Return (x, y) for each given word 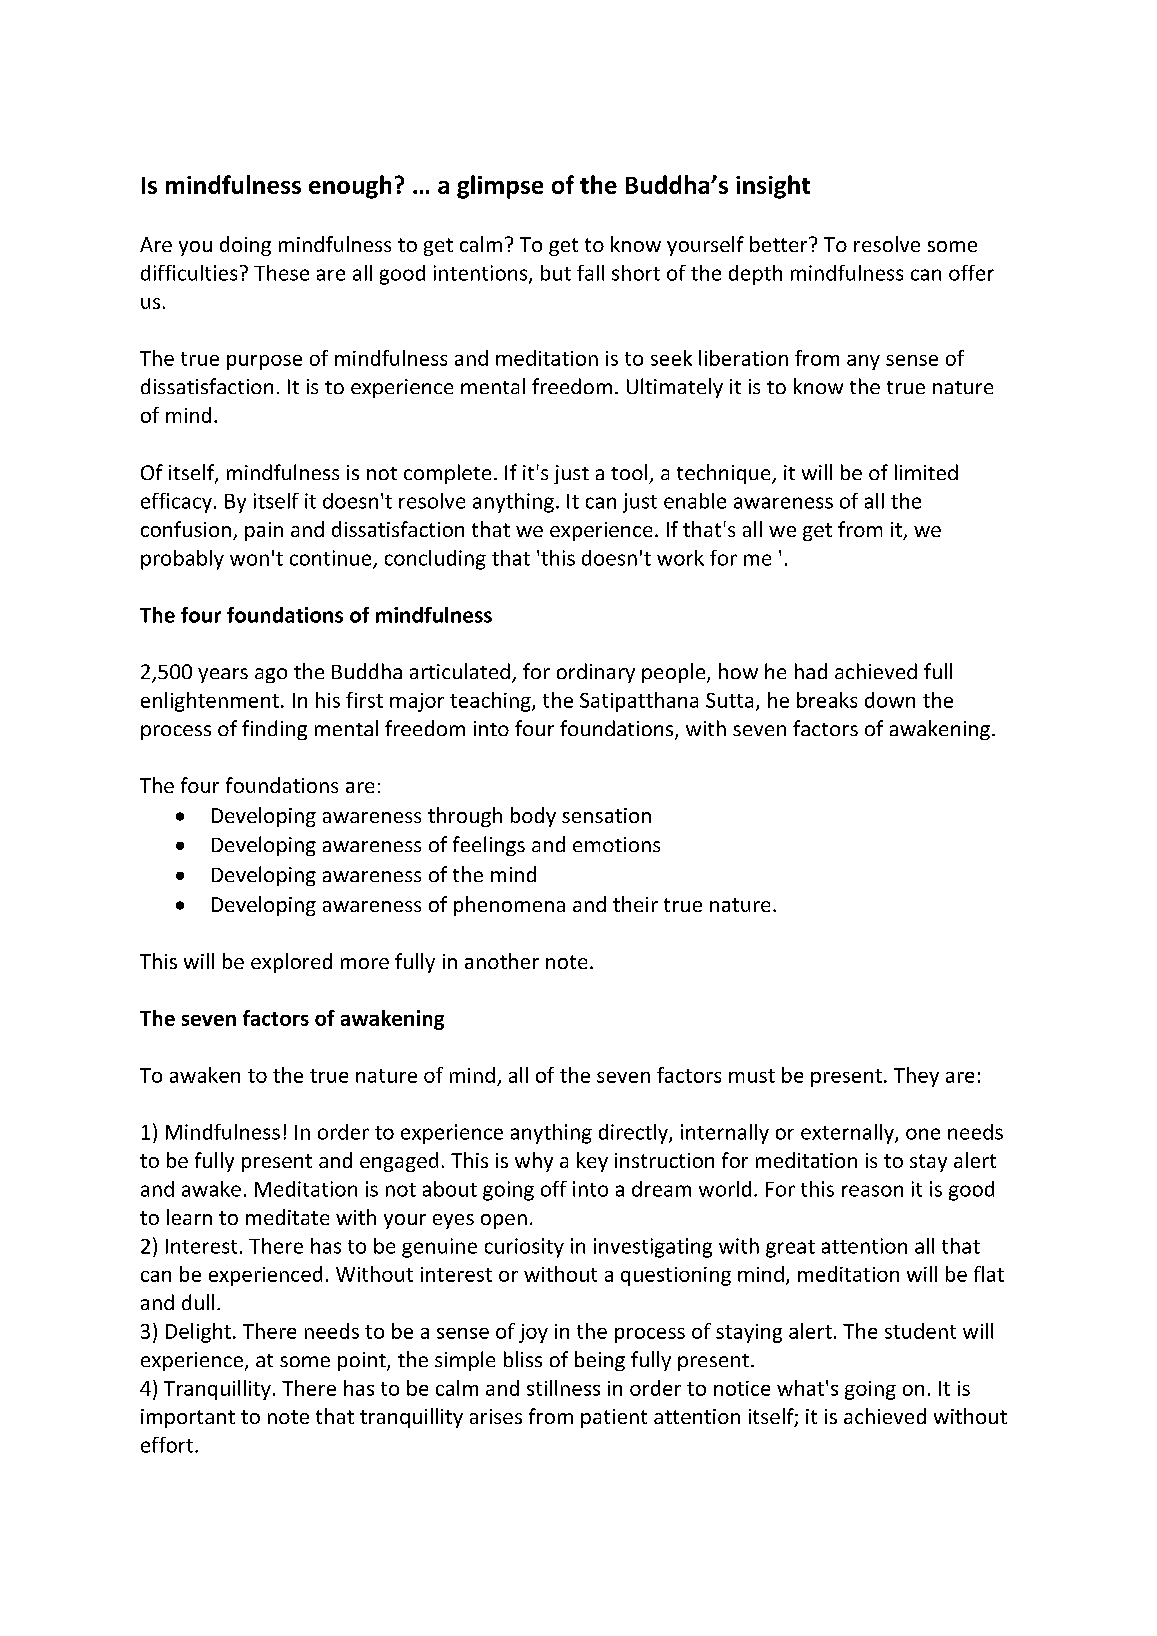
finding (274, 730)
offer (971, 273)
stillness (563, 1388)
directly (634, 1134)
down (890, 700)
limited (926, 472)
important (188, 1418)
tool (629, 472)
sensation (606, 815)
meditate (287, 1217)
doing (245, 246)
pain (264, 531)
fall (590, 273)
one (923, 1134)
